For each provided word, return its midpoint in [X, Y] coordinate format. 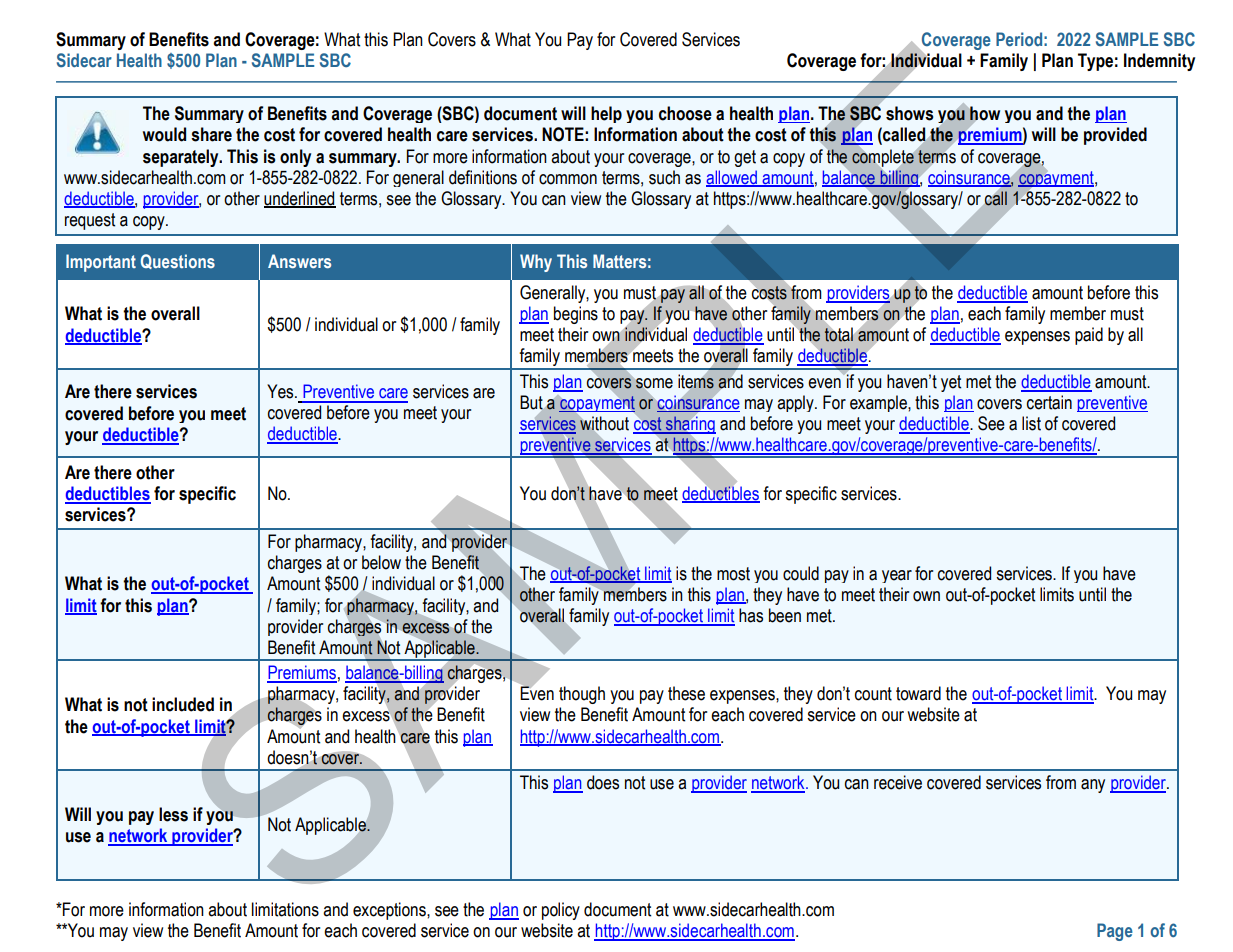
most [733, 574]
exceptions [390, 911]
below [381, 562]
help [606, 114]
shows [909, 113]
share [211, 134]
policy [561, 911]
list [1031, 423]
